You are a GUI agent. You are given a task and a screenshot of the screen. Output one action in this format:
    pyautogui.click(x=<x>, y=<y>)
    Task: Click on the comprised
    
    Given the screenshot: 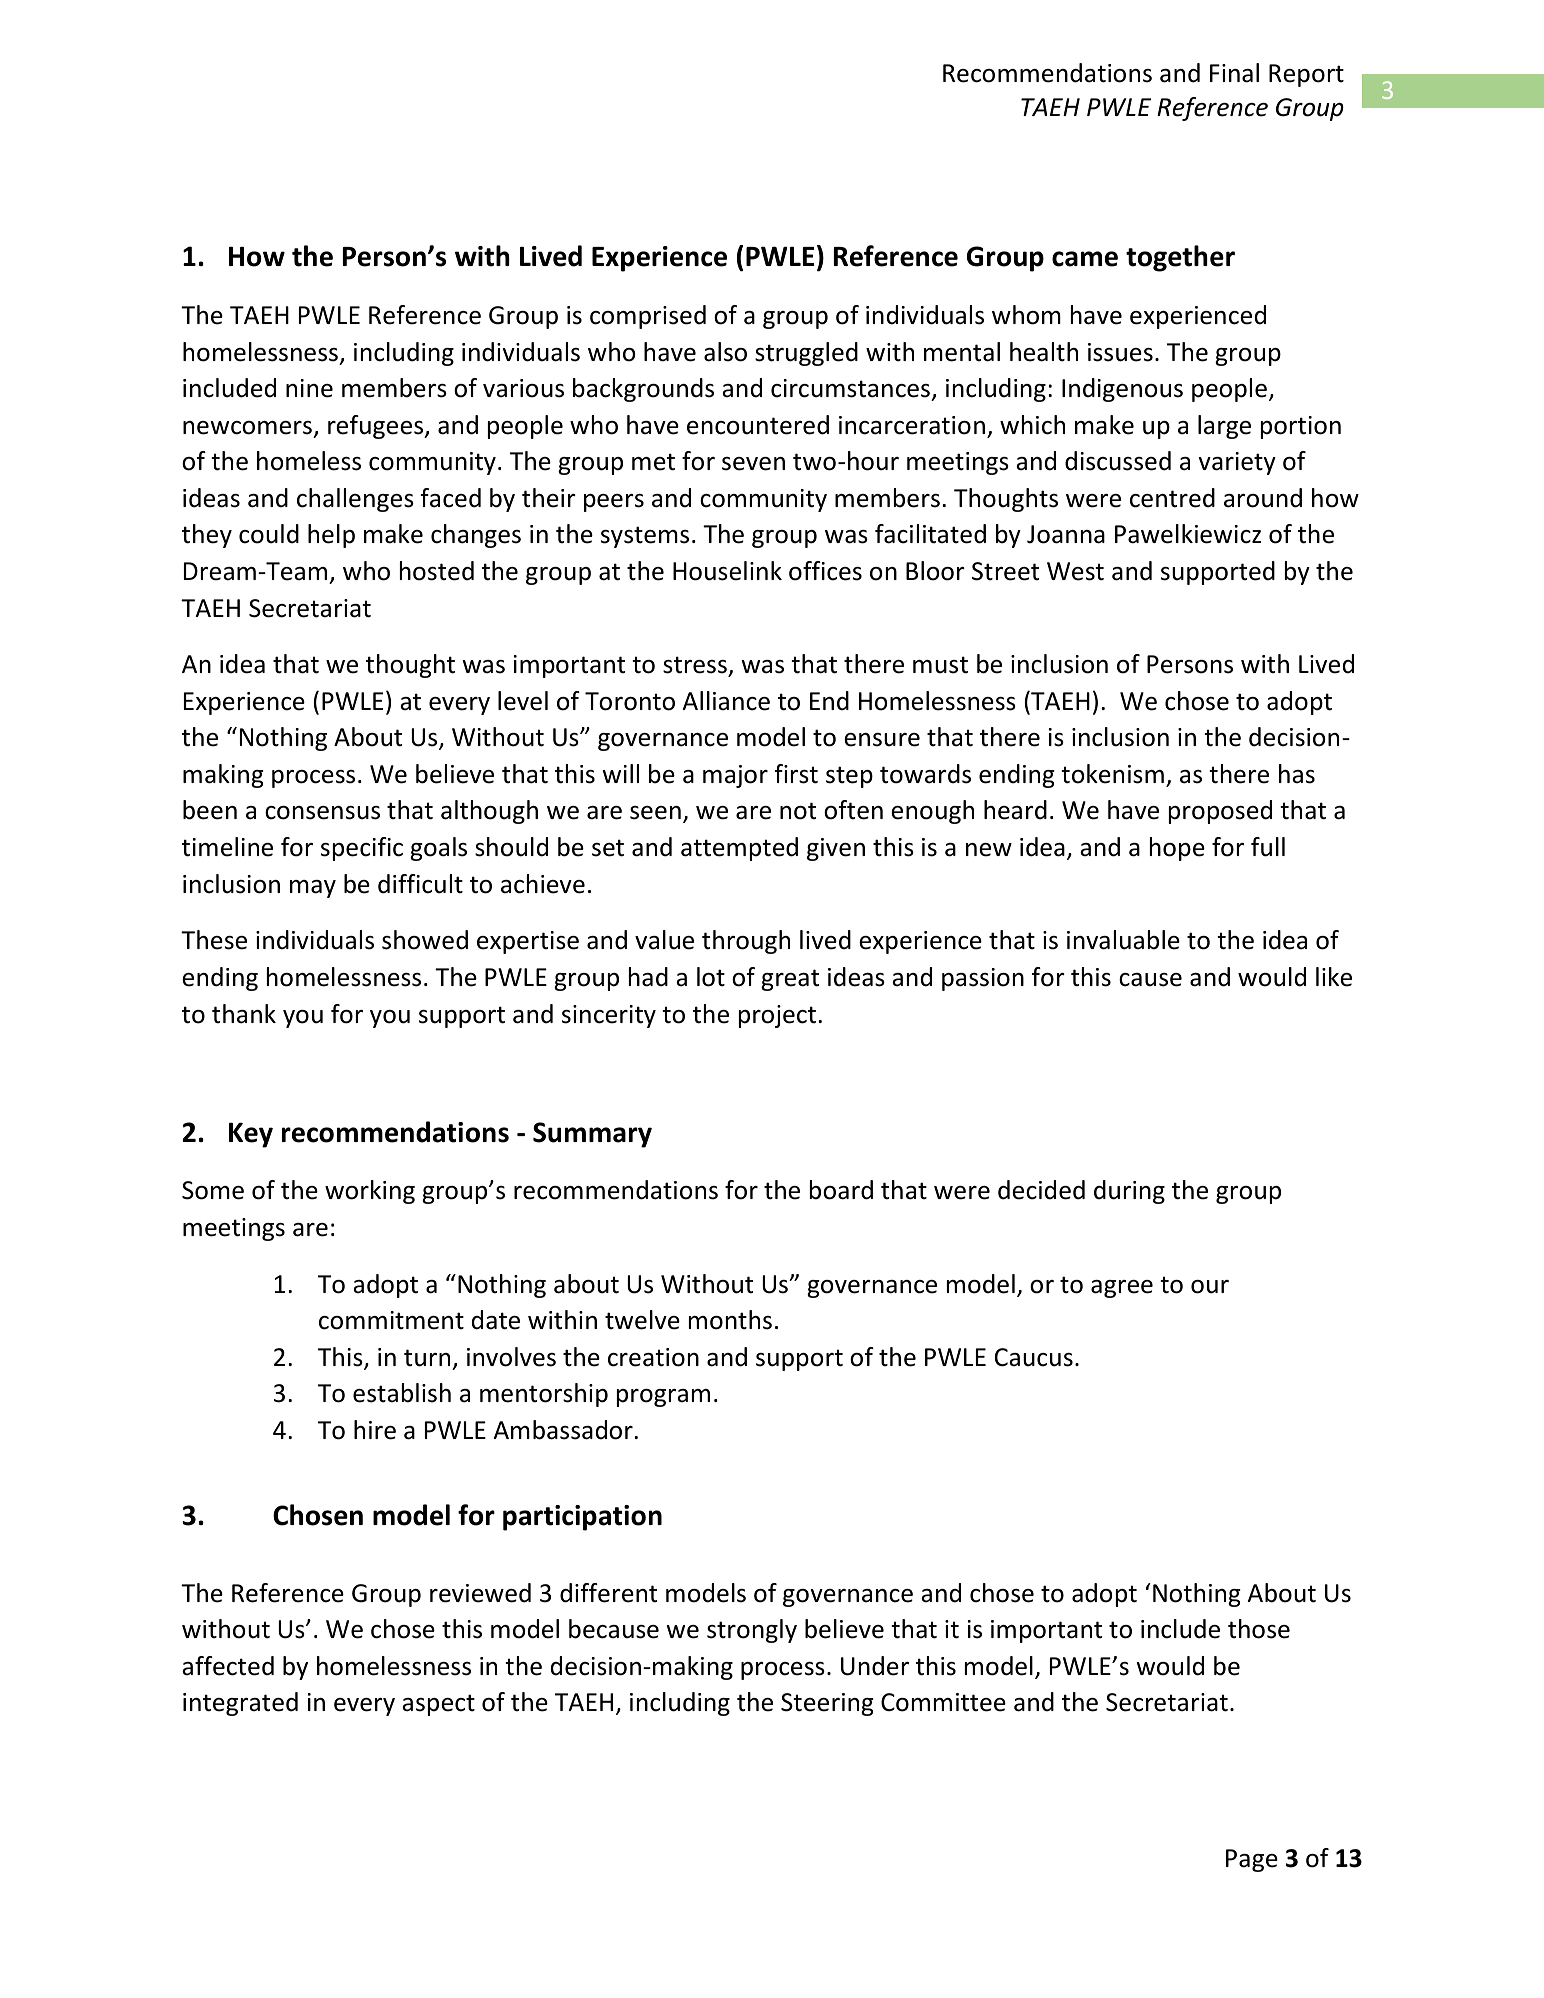 What is the action you would take?
    pyautogui.click(x=648, y=317)
